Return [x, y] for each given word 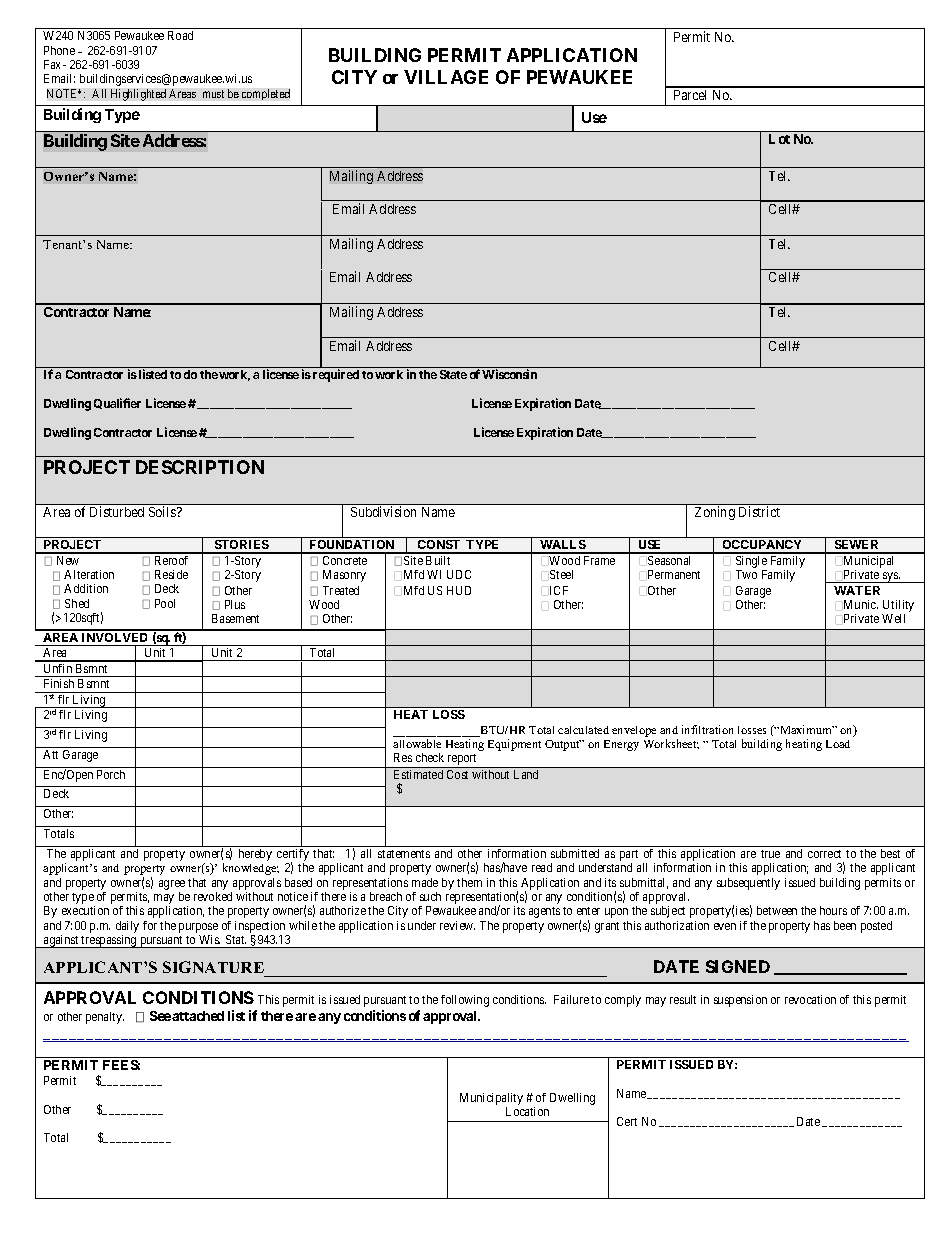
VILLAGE [446, 77]
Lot [779, 139]
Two [746, 574]
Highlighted [138, 95]
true [770, 854]
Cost [457, 774]
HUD [459, 590]
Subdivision [383, 511]
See [160, 1016]
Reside [171, 574]
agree [172, 885]
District [759, 511]
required [336, 375]
